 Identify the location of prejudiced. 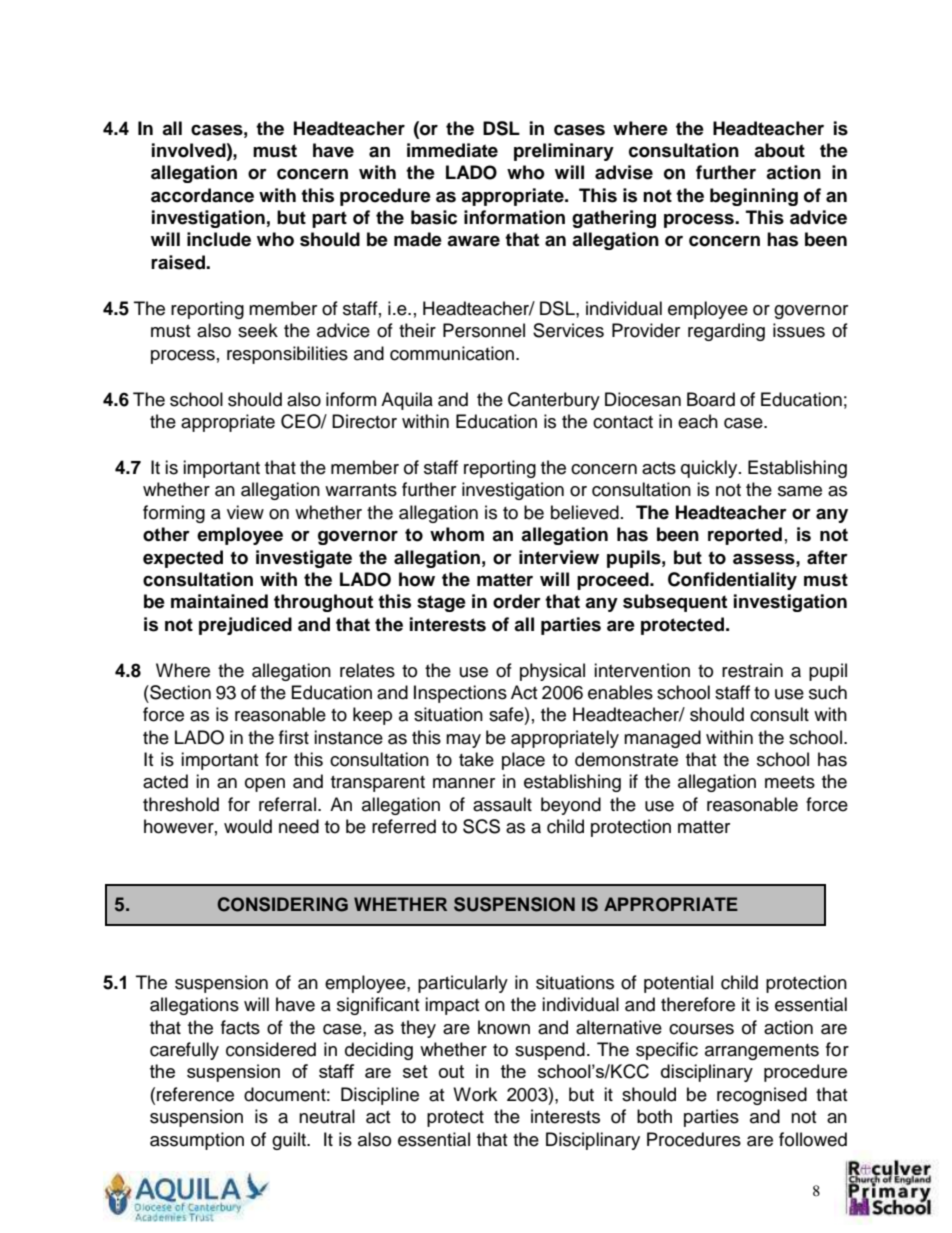
(245, 626).
